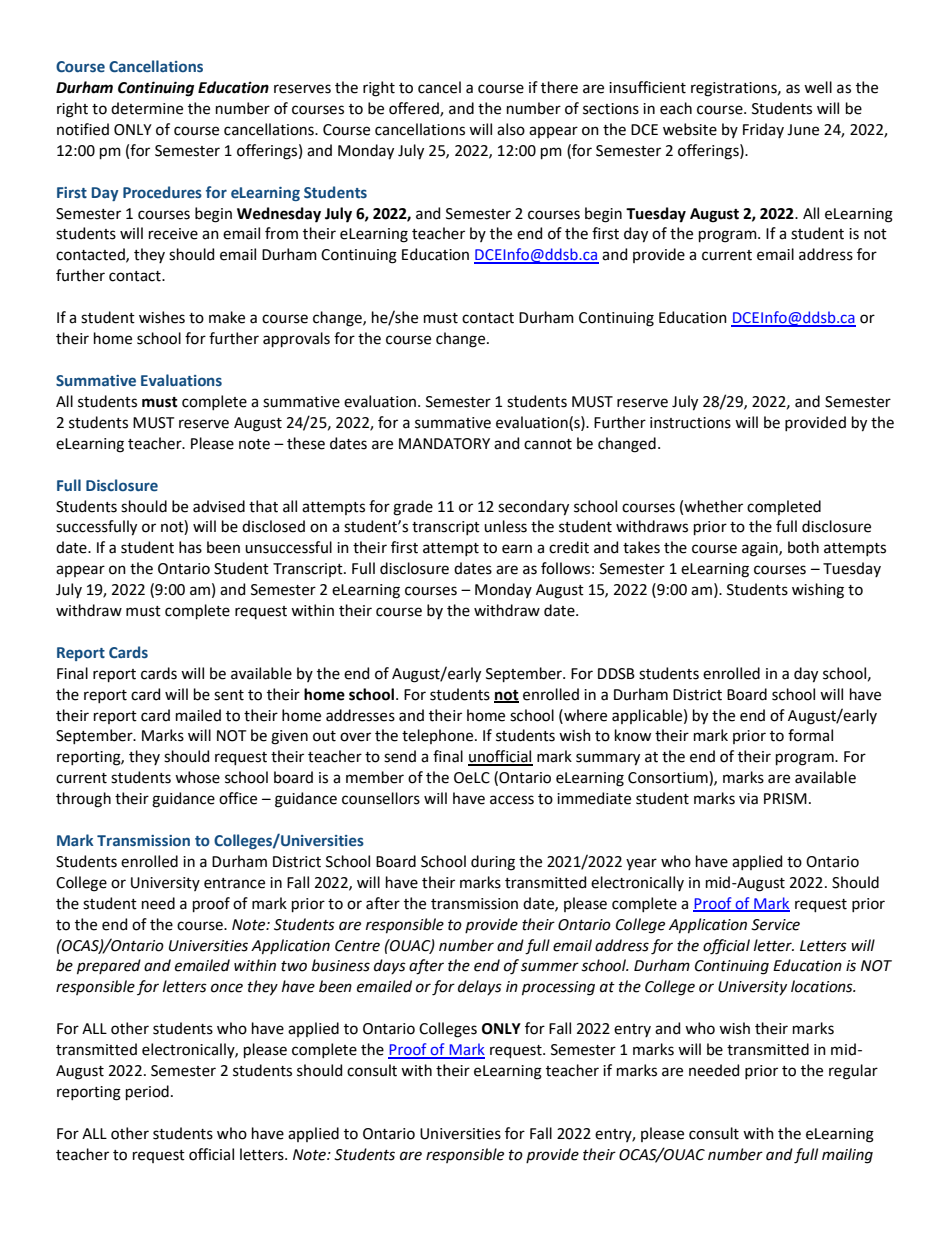 The image size is (952, 1233). I want to click on delays, so click(480, 987).
